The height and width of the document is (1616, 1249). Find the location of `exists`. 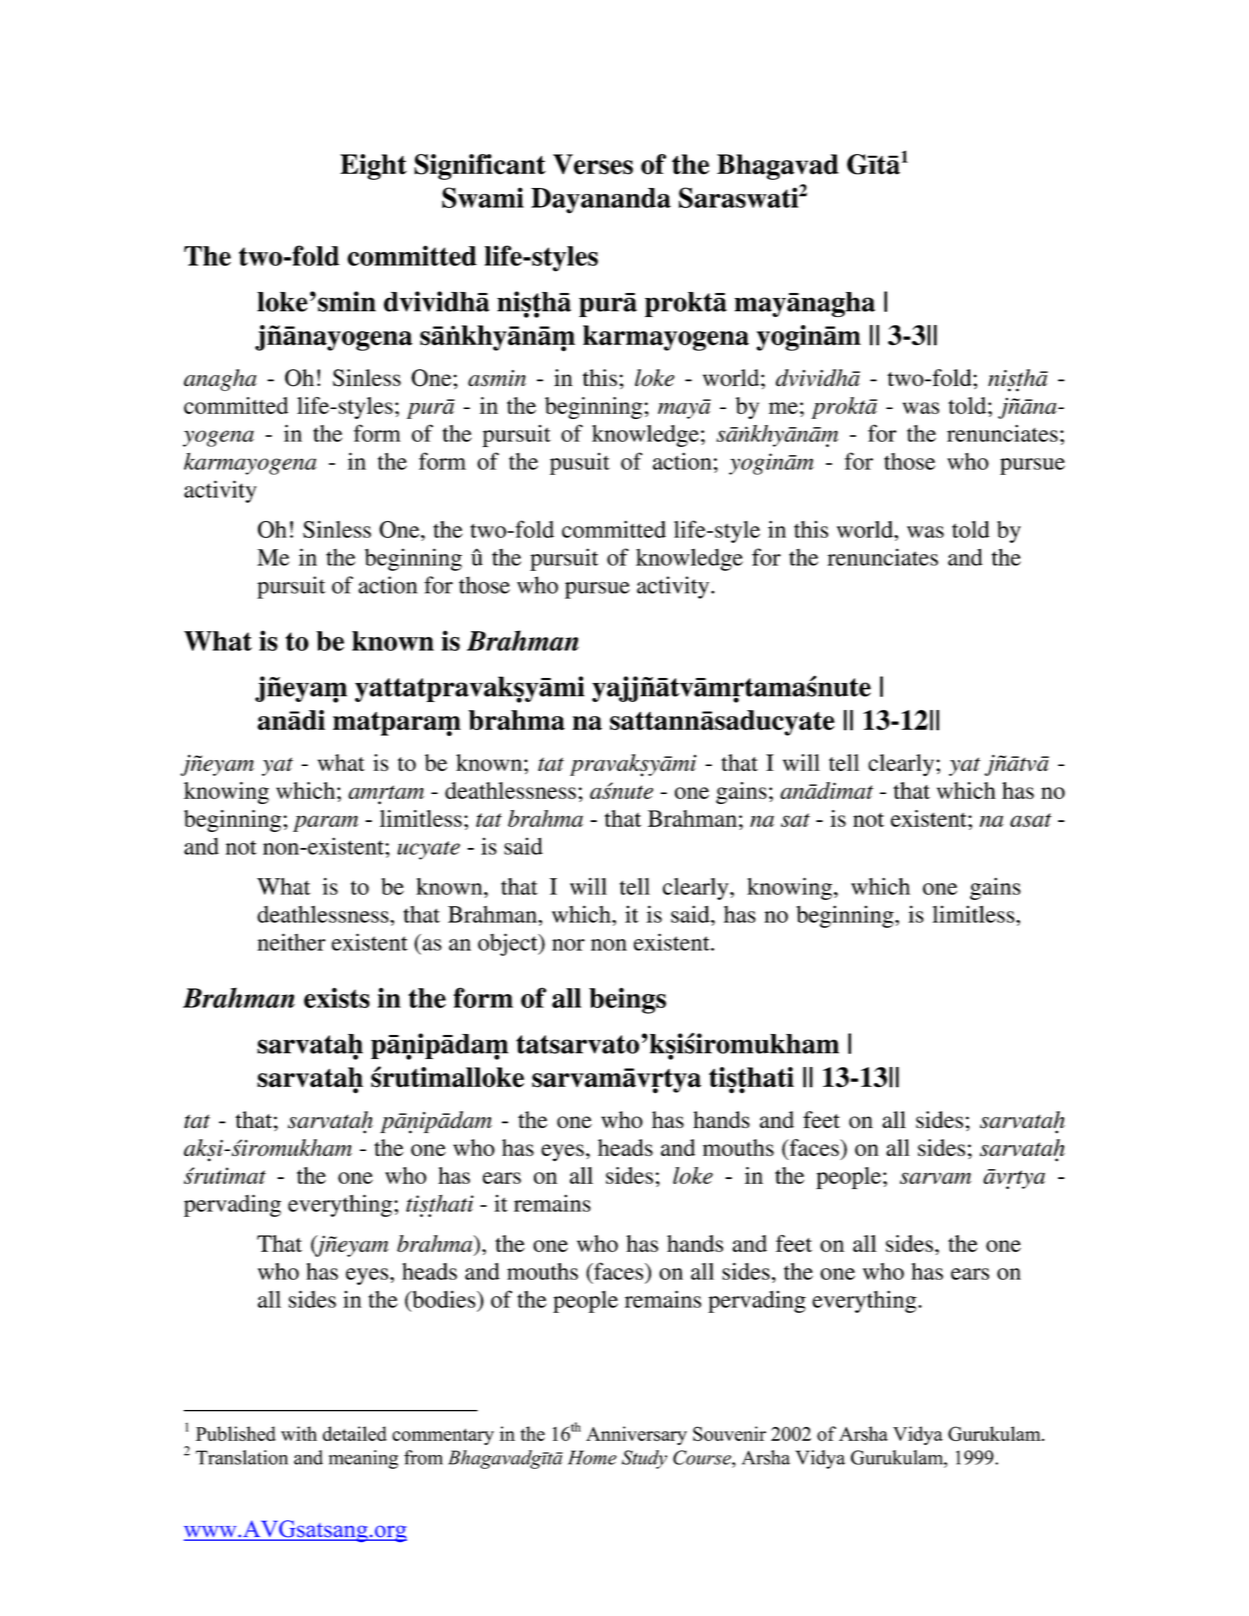

exists is located at coordinates (337, 997).
